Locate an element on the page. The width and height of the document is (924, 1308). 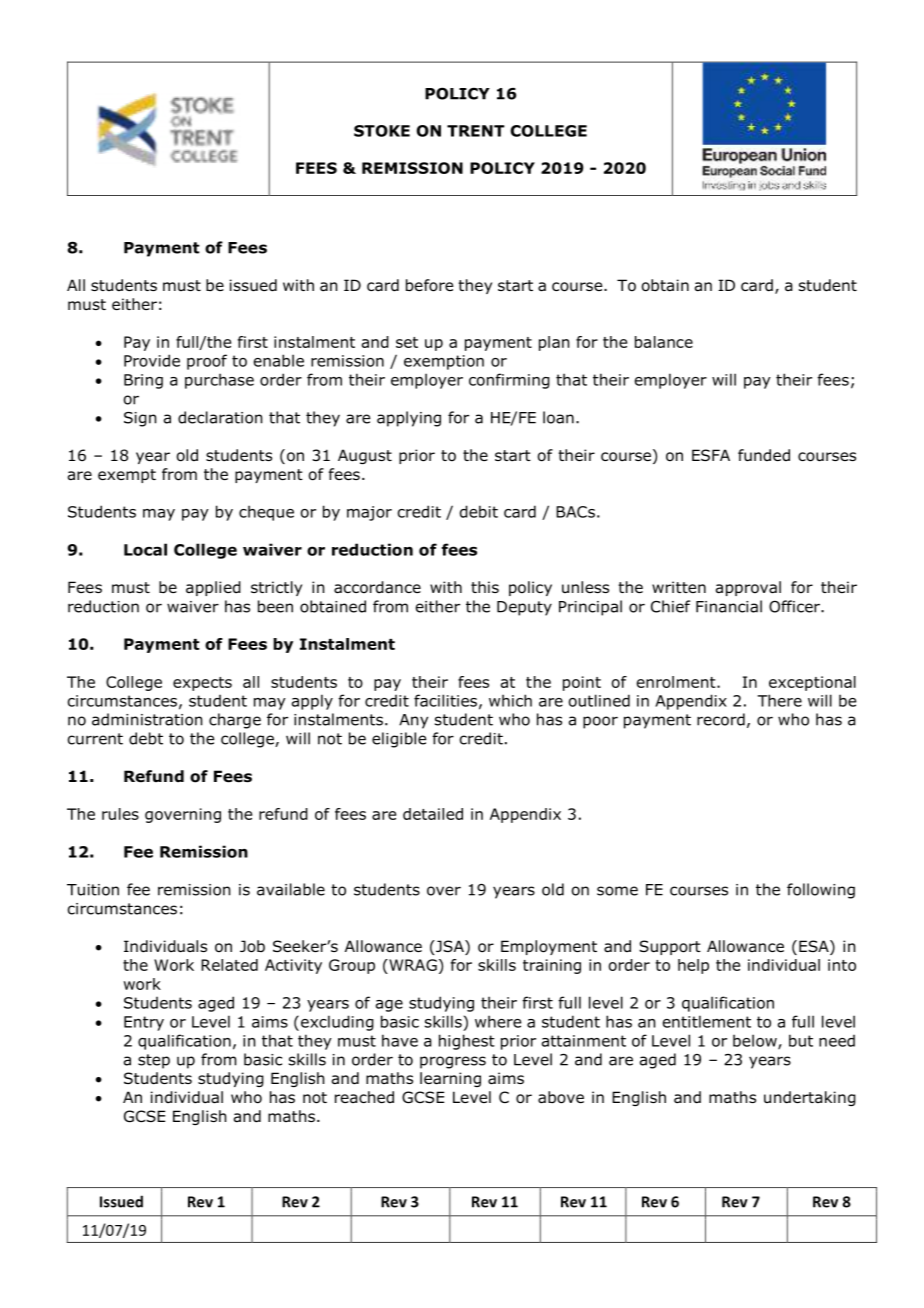
below is located at coordinates (756, 1041).
